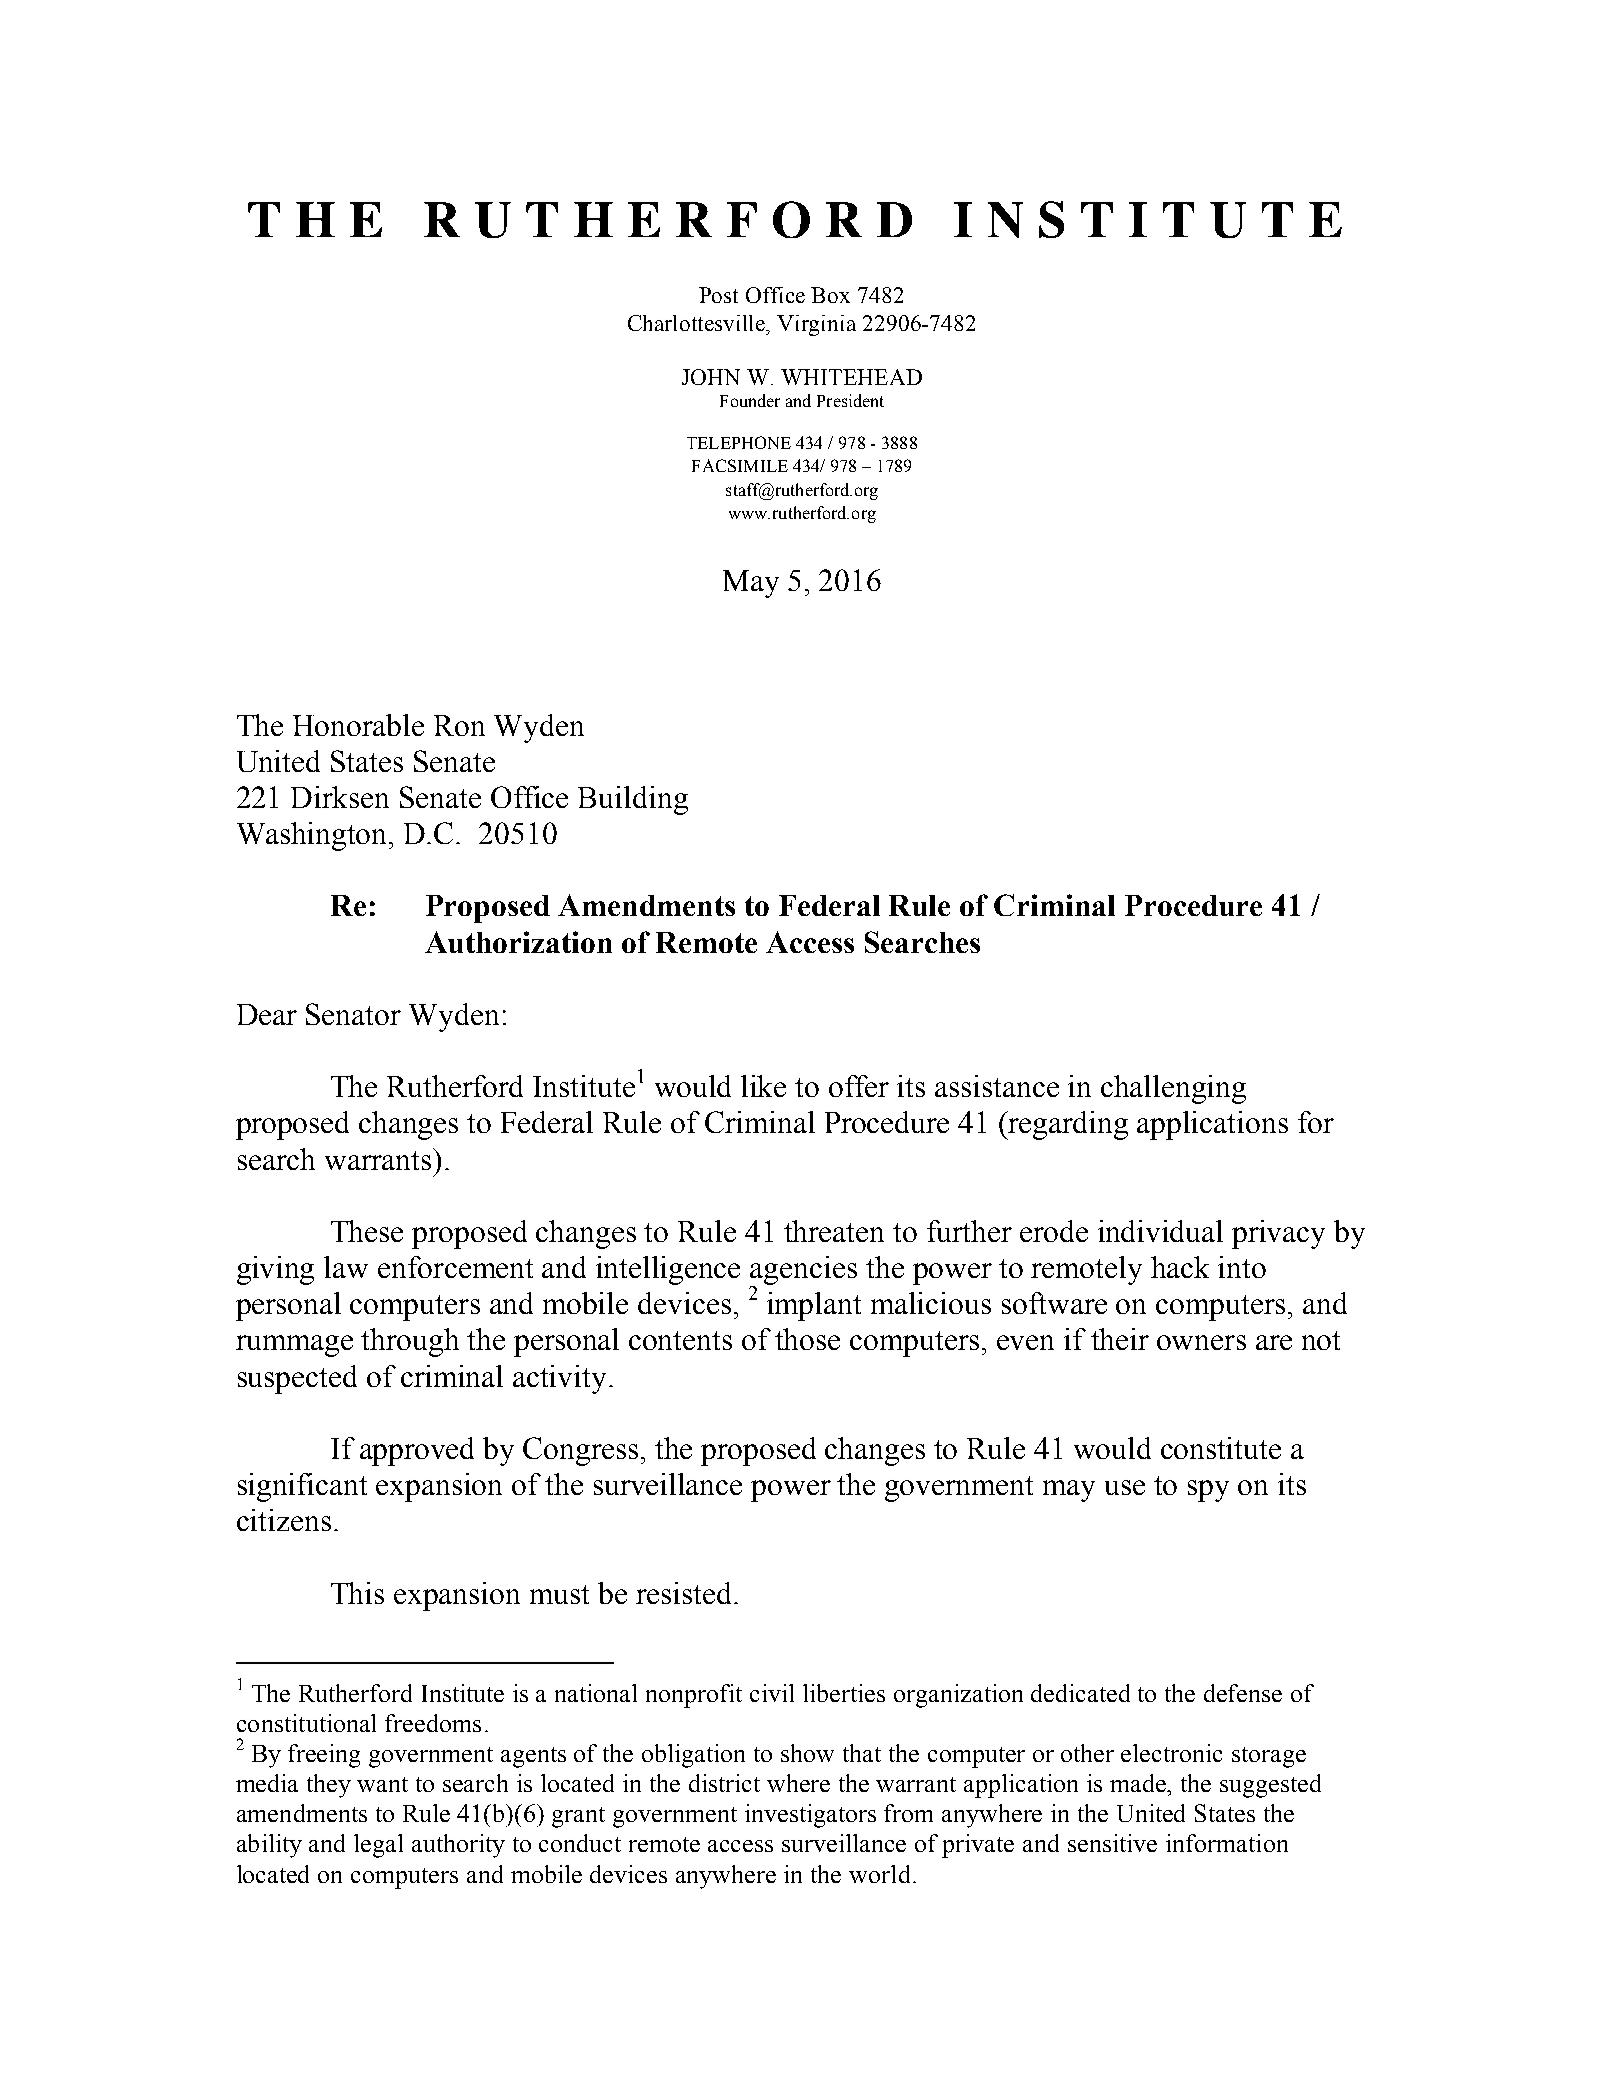 The height and width of the document is (2076, 1604). What do you see at coordinates (816, 325) in the document?
I see `Virginia` at bounding box center [816, 325].
